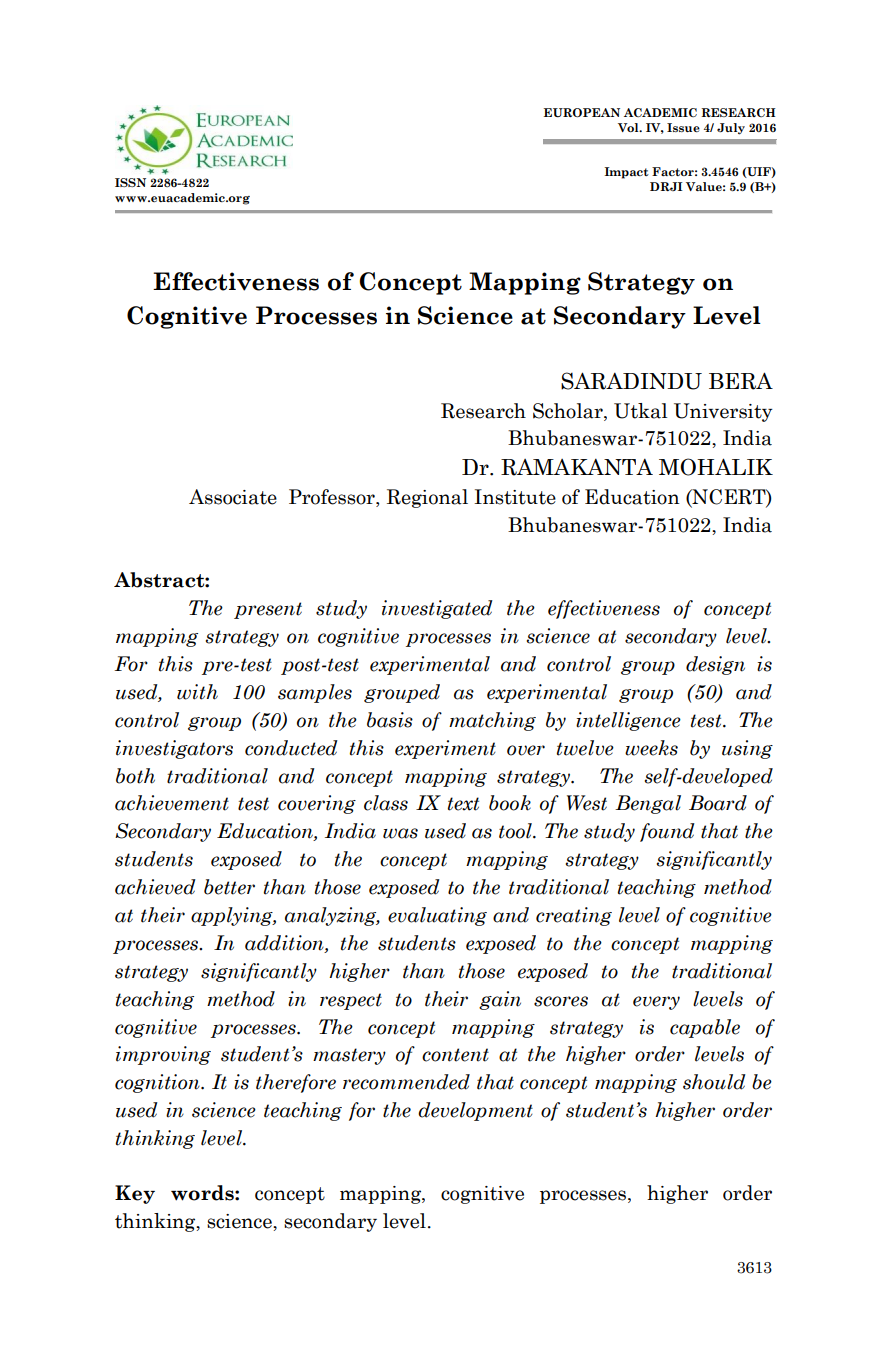 This image has height=1372, width=886. What do you see at coordinates (723, 412) in the image?
I see `University` at bounding box center [723, 412].
